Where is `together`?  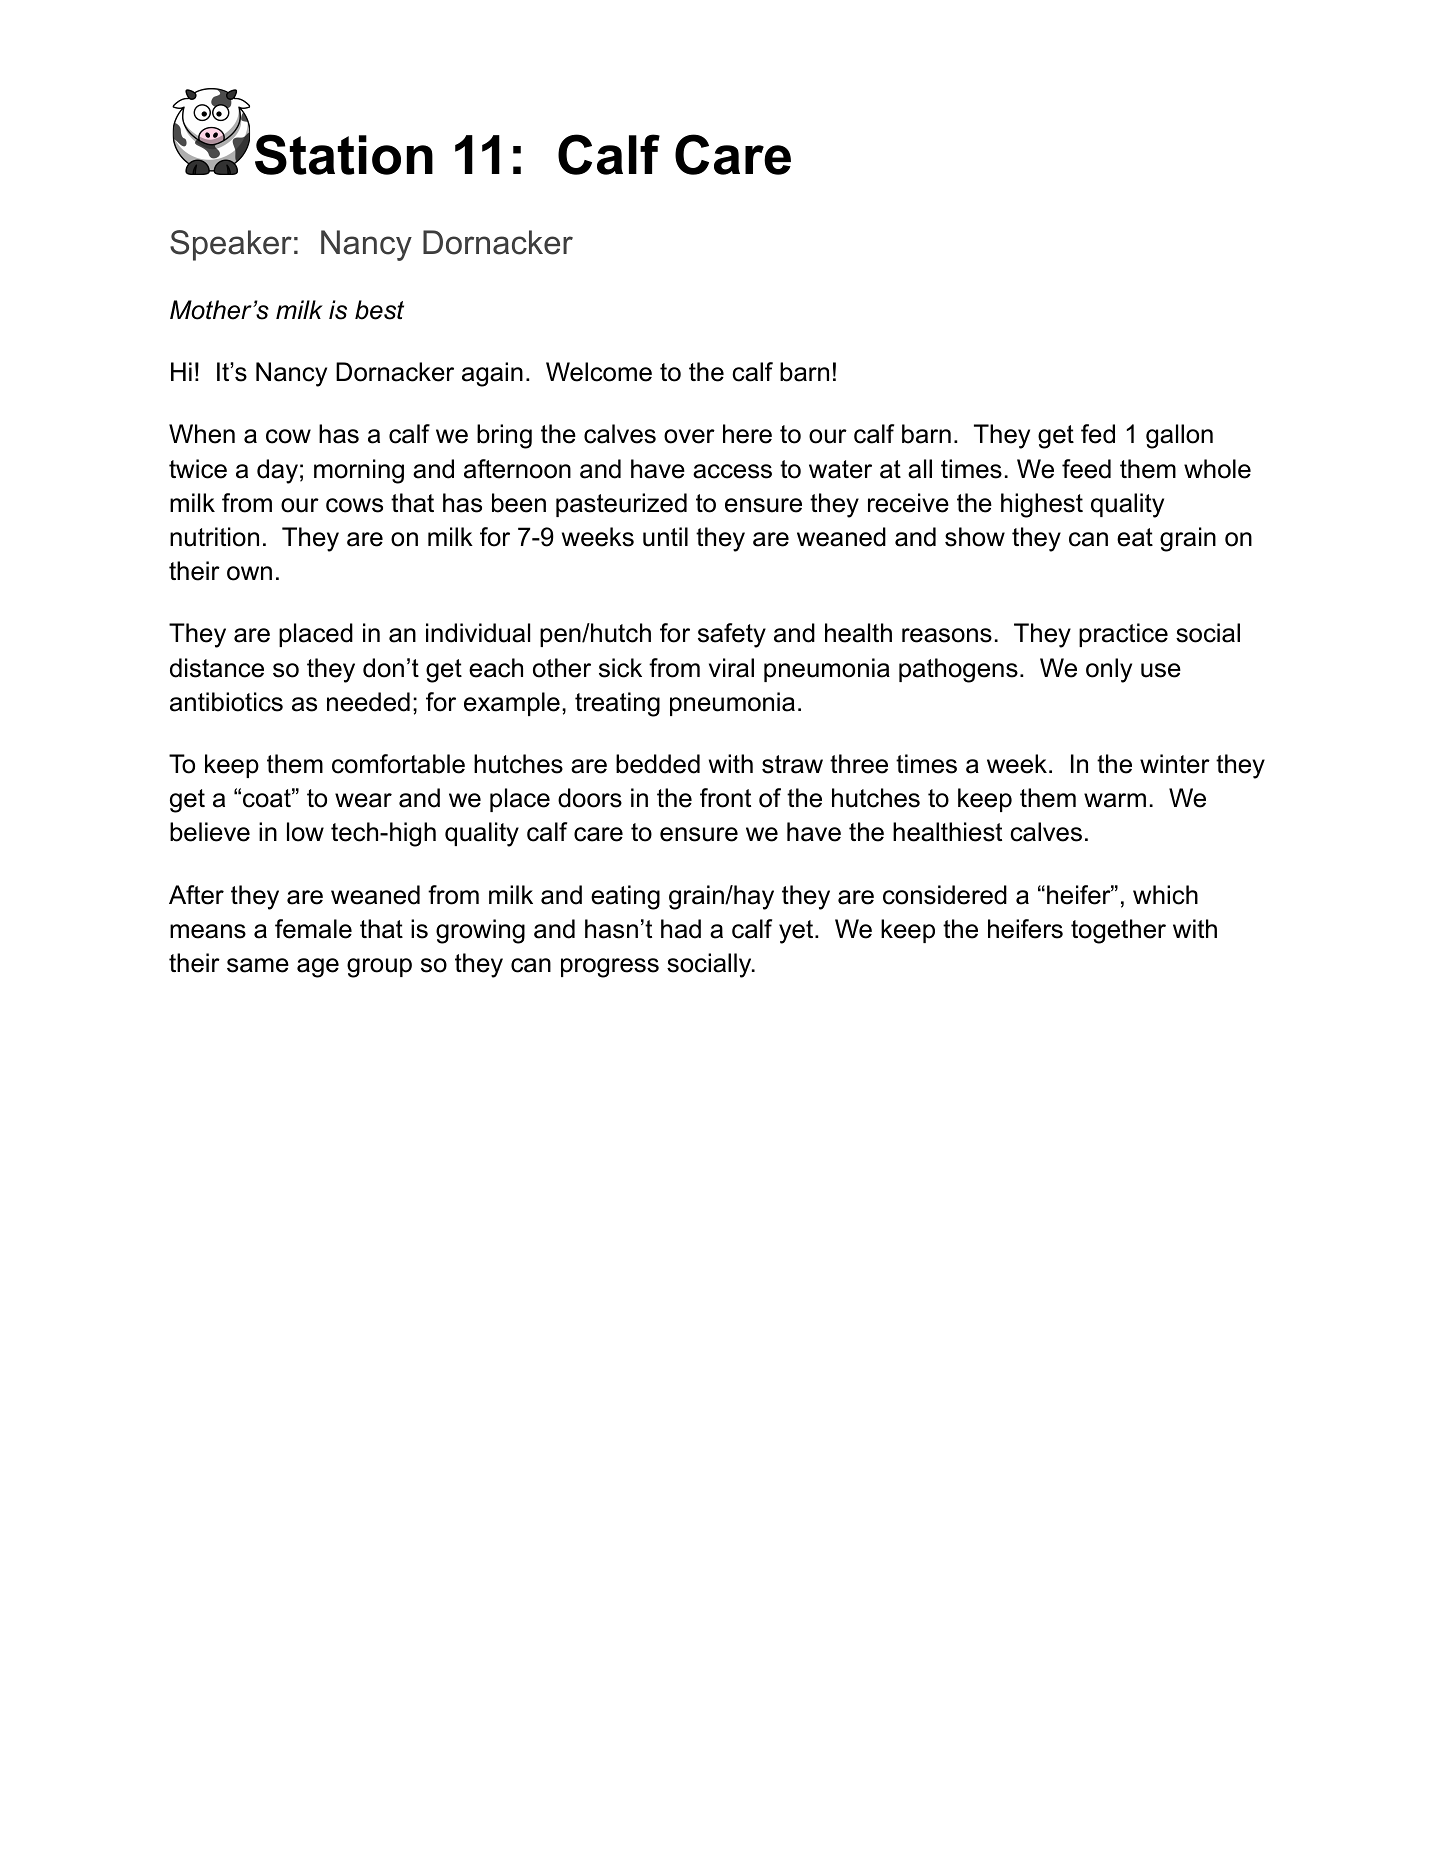 together is located at coordinates (1118, 931).
